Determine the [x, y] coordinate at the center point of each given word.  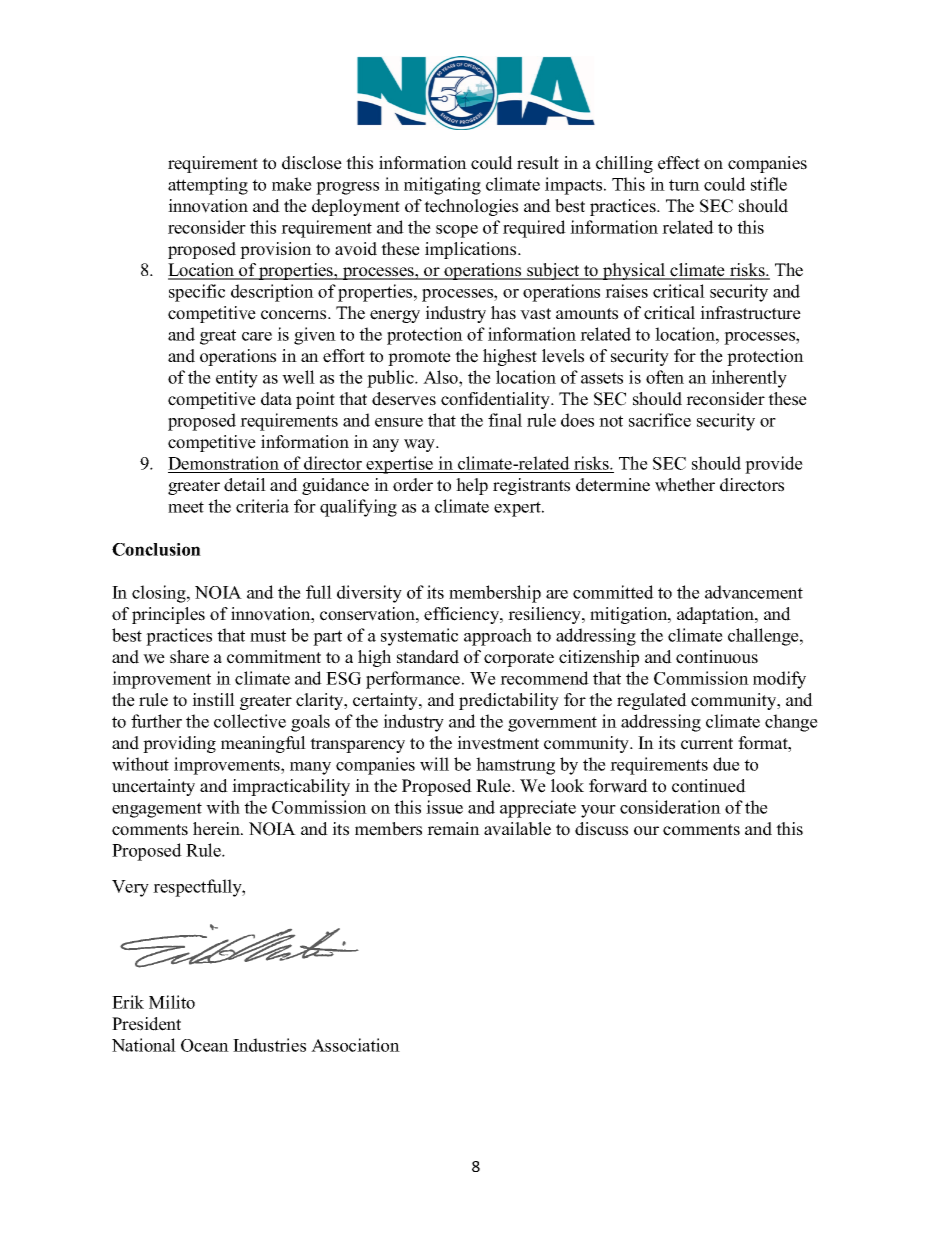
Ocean [205, 1045]
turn [684, 185]
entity [237, 379]
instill [213, 700]
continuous [717, 657]
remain [453, 829]
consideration [670, 807]
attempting [208, 186]
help [472, 486]
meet [186, 507]
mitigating [442, 186]
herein [217, 829]
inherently [749, 379]
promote [419, 358]
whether [685, 485]
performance [414, 680]
